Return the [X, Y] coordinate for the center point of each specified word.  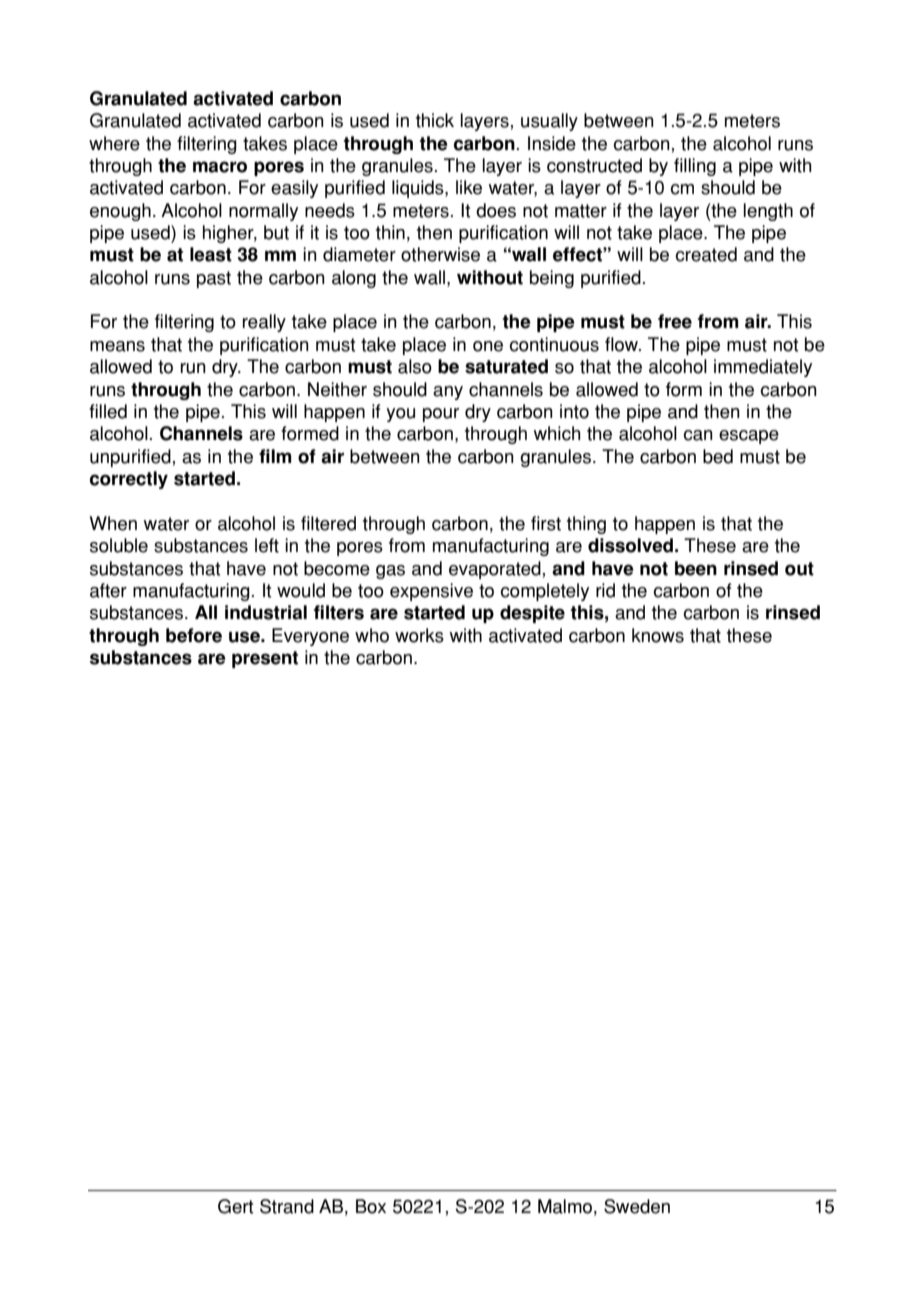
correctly [129, 480]
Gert [235, 1206]
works [419, 635]
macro [220, 167]
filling [695, 167]
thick [435, 120]
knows [658, 635]
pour [441, 415]
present [265, 659]
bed [718, 456]
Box [371, 1206]
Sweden [637, 1206]
